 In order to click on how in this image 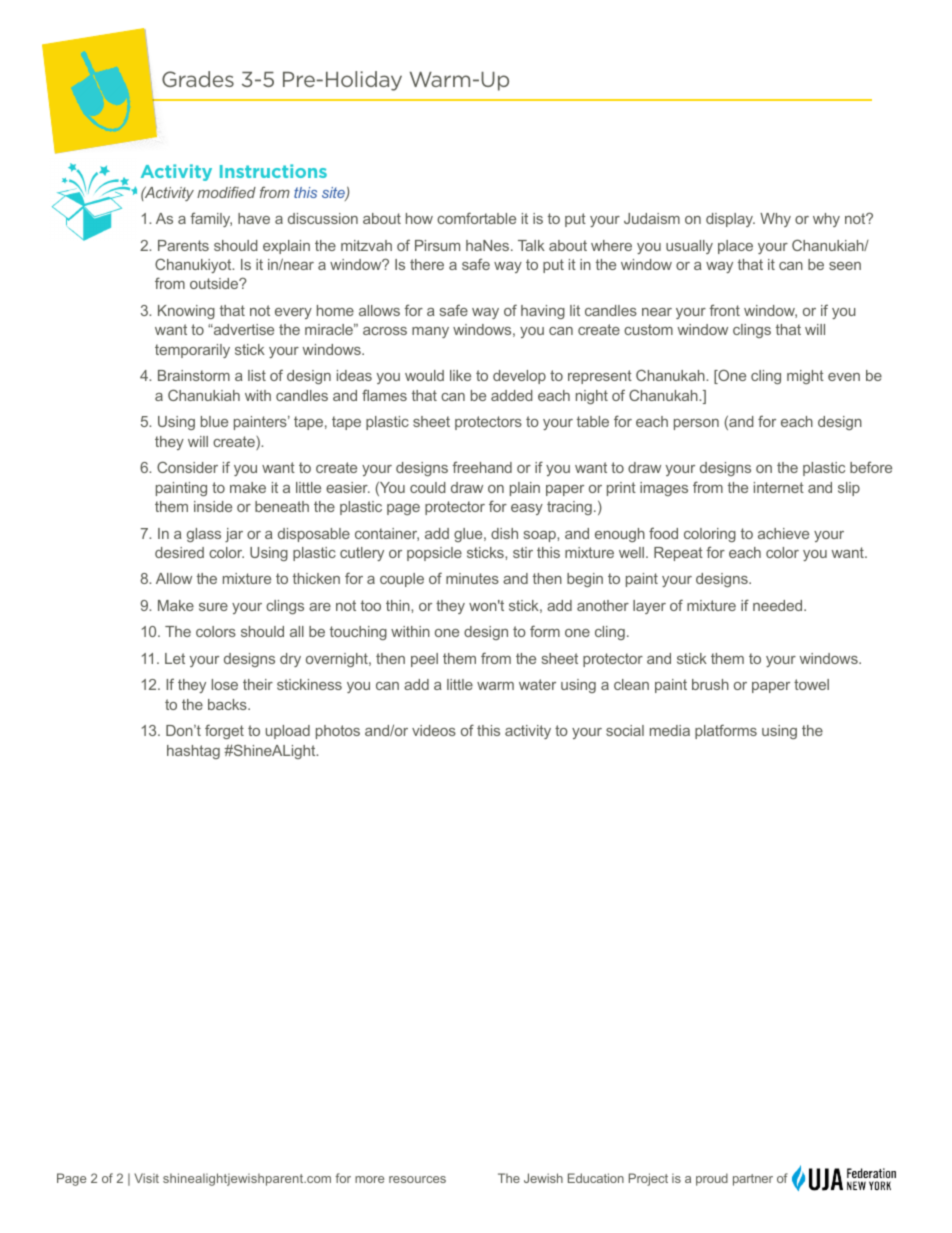, I will do `click(419, 218)`.
